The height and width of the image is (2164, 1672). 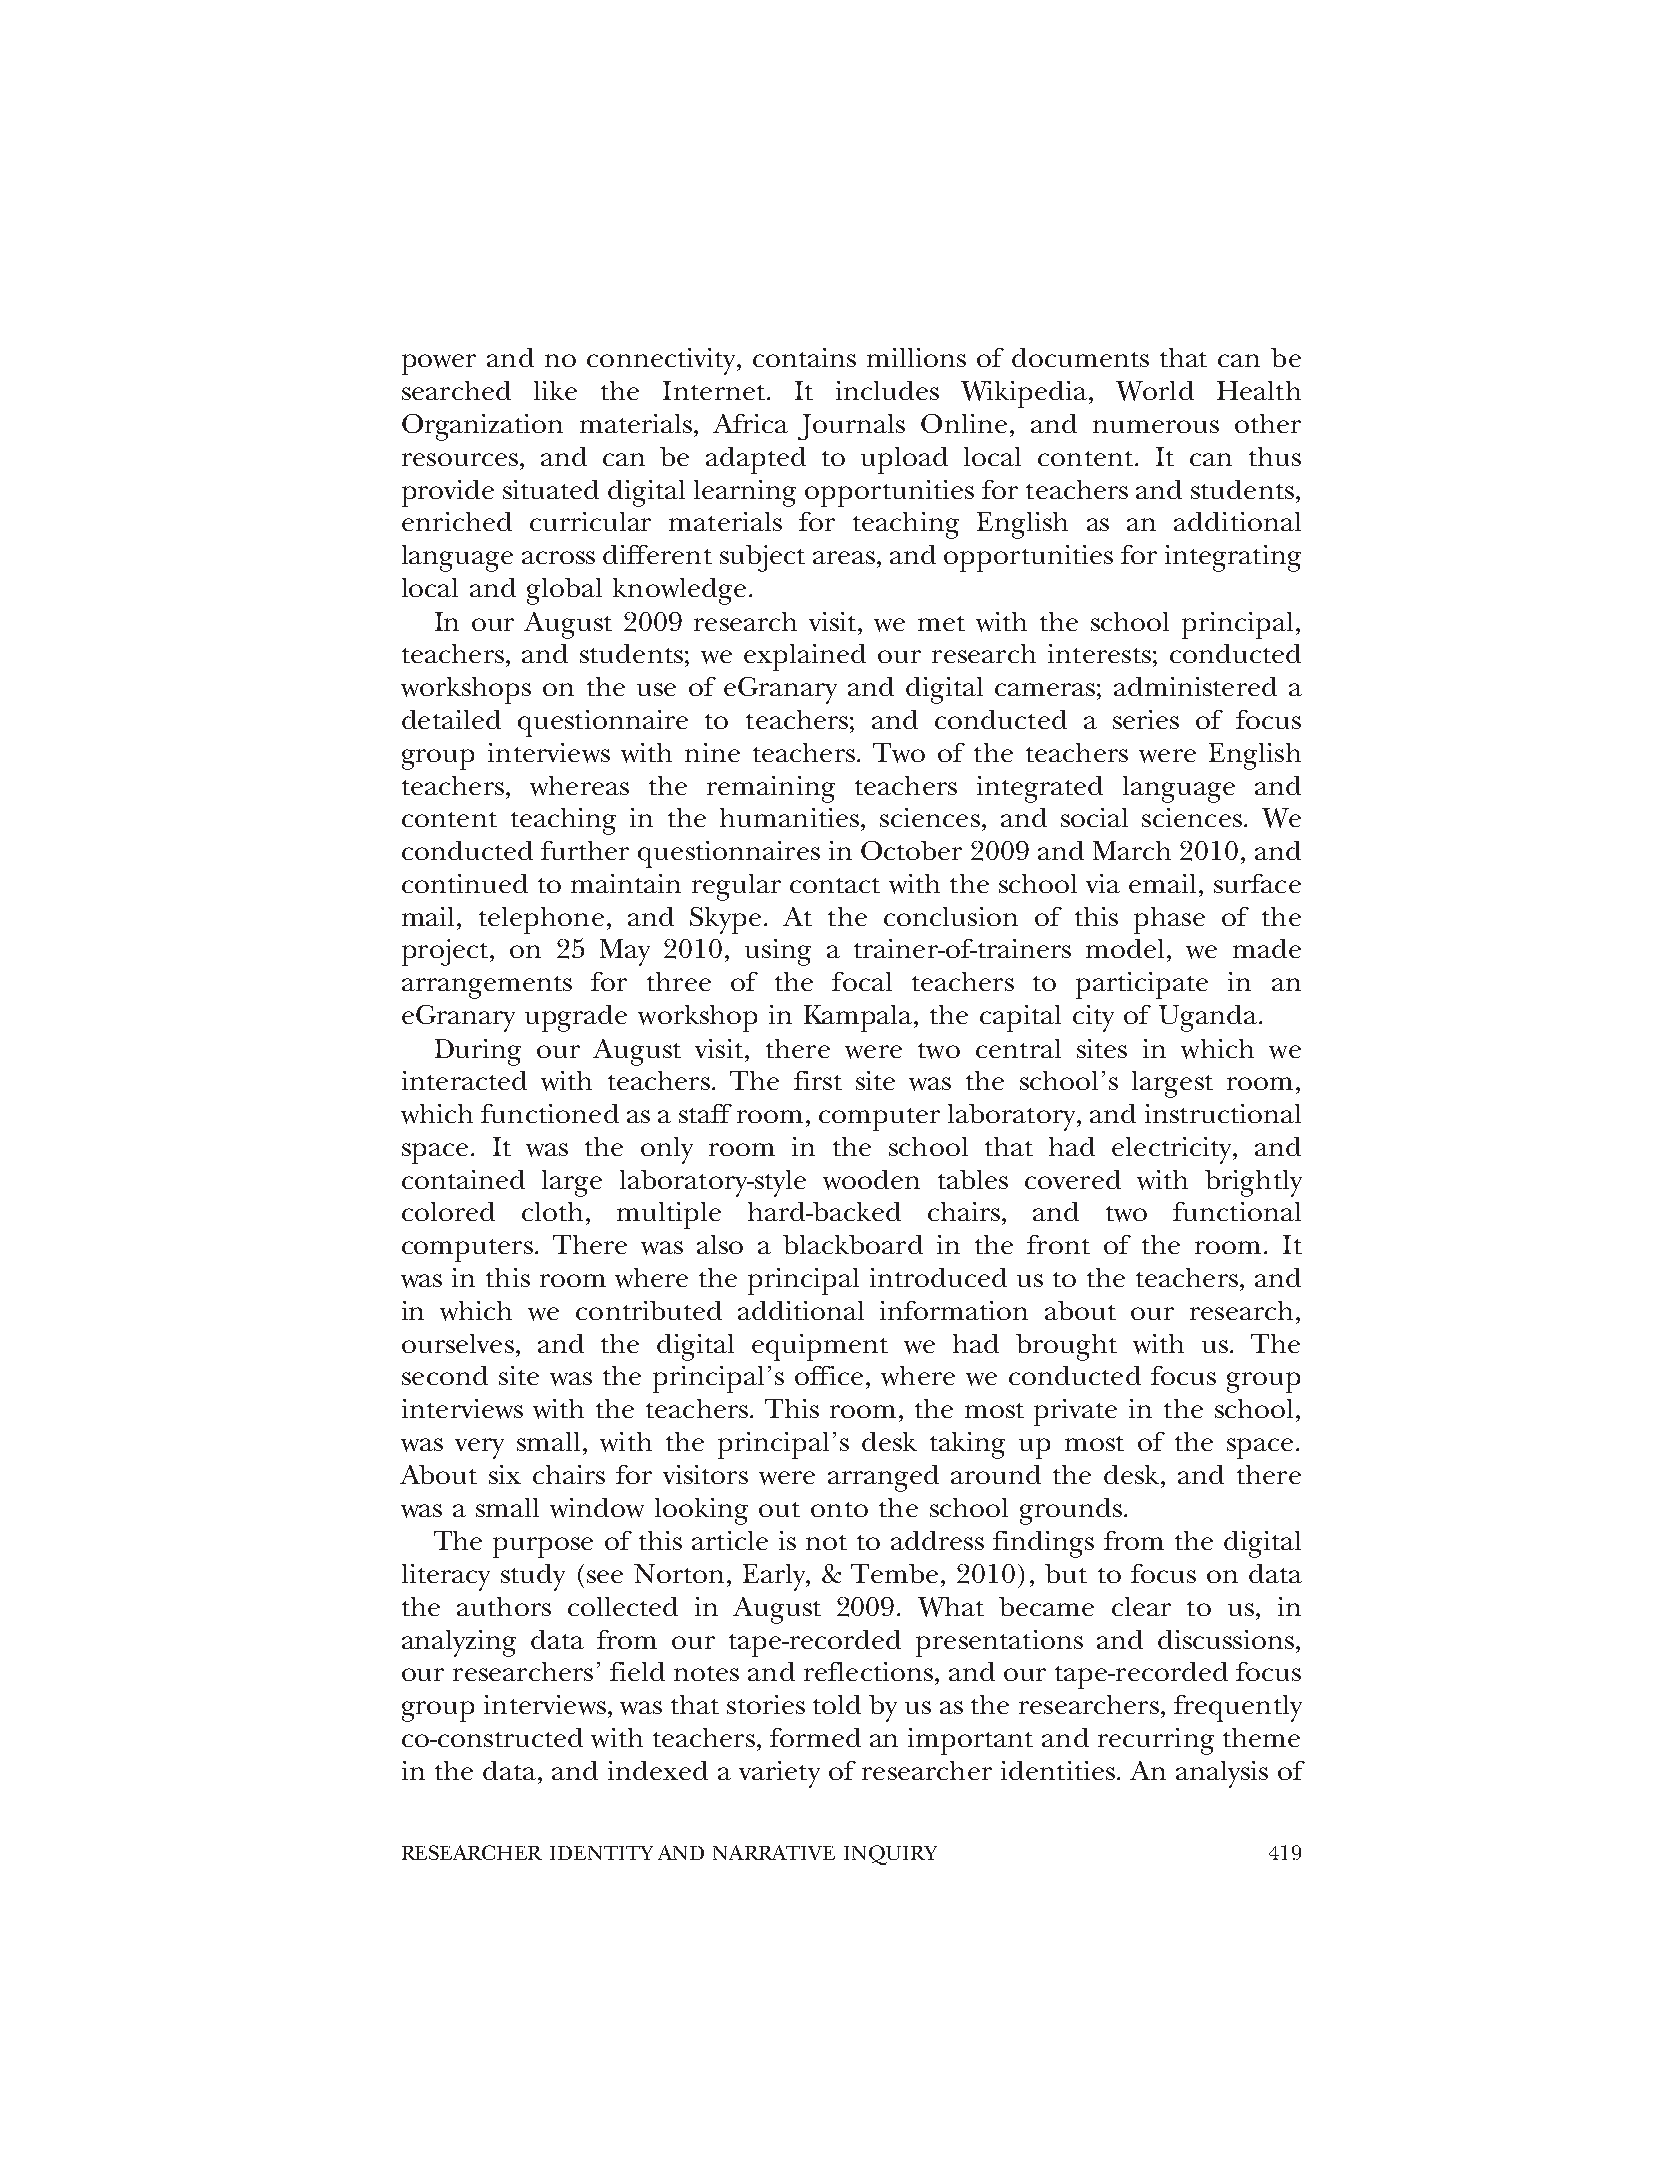 What do you see at coordinates (1223, 1113) in the image?
I see `instructional` at bounding box center [1223, 1113].
